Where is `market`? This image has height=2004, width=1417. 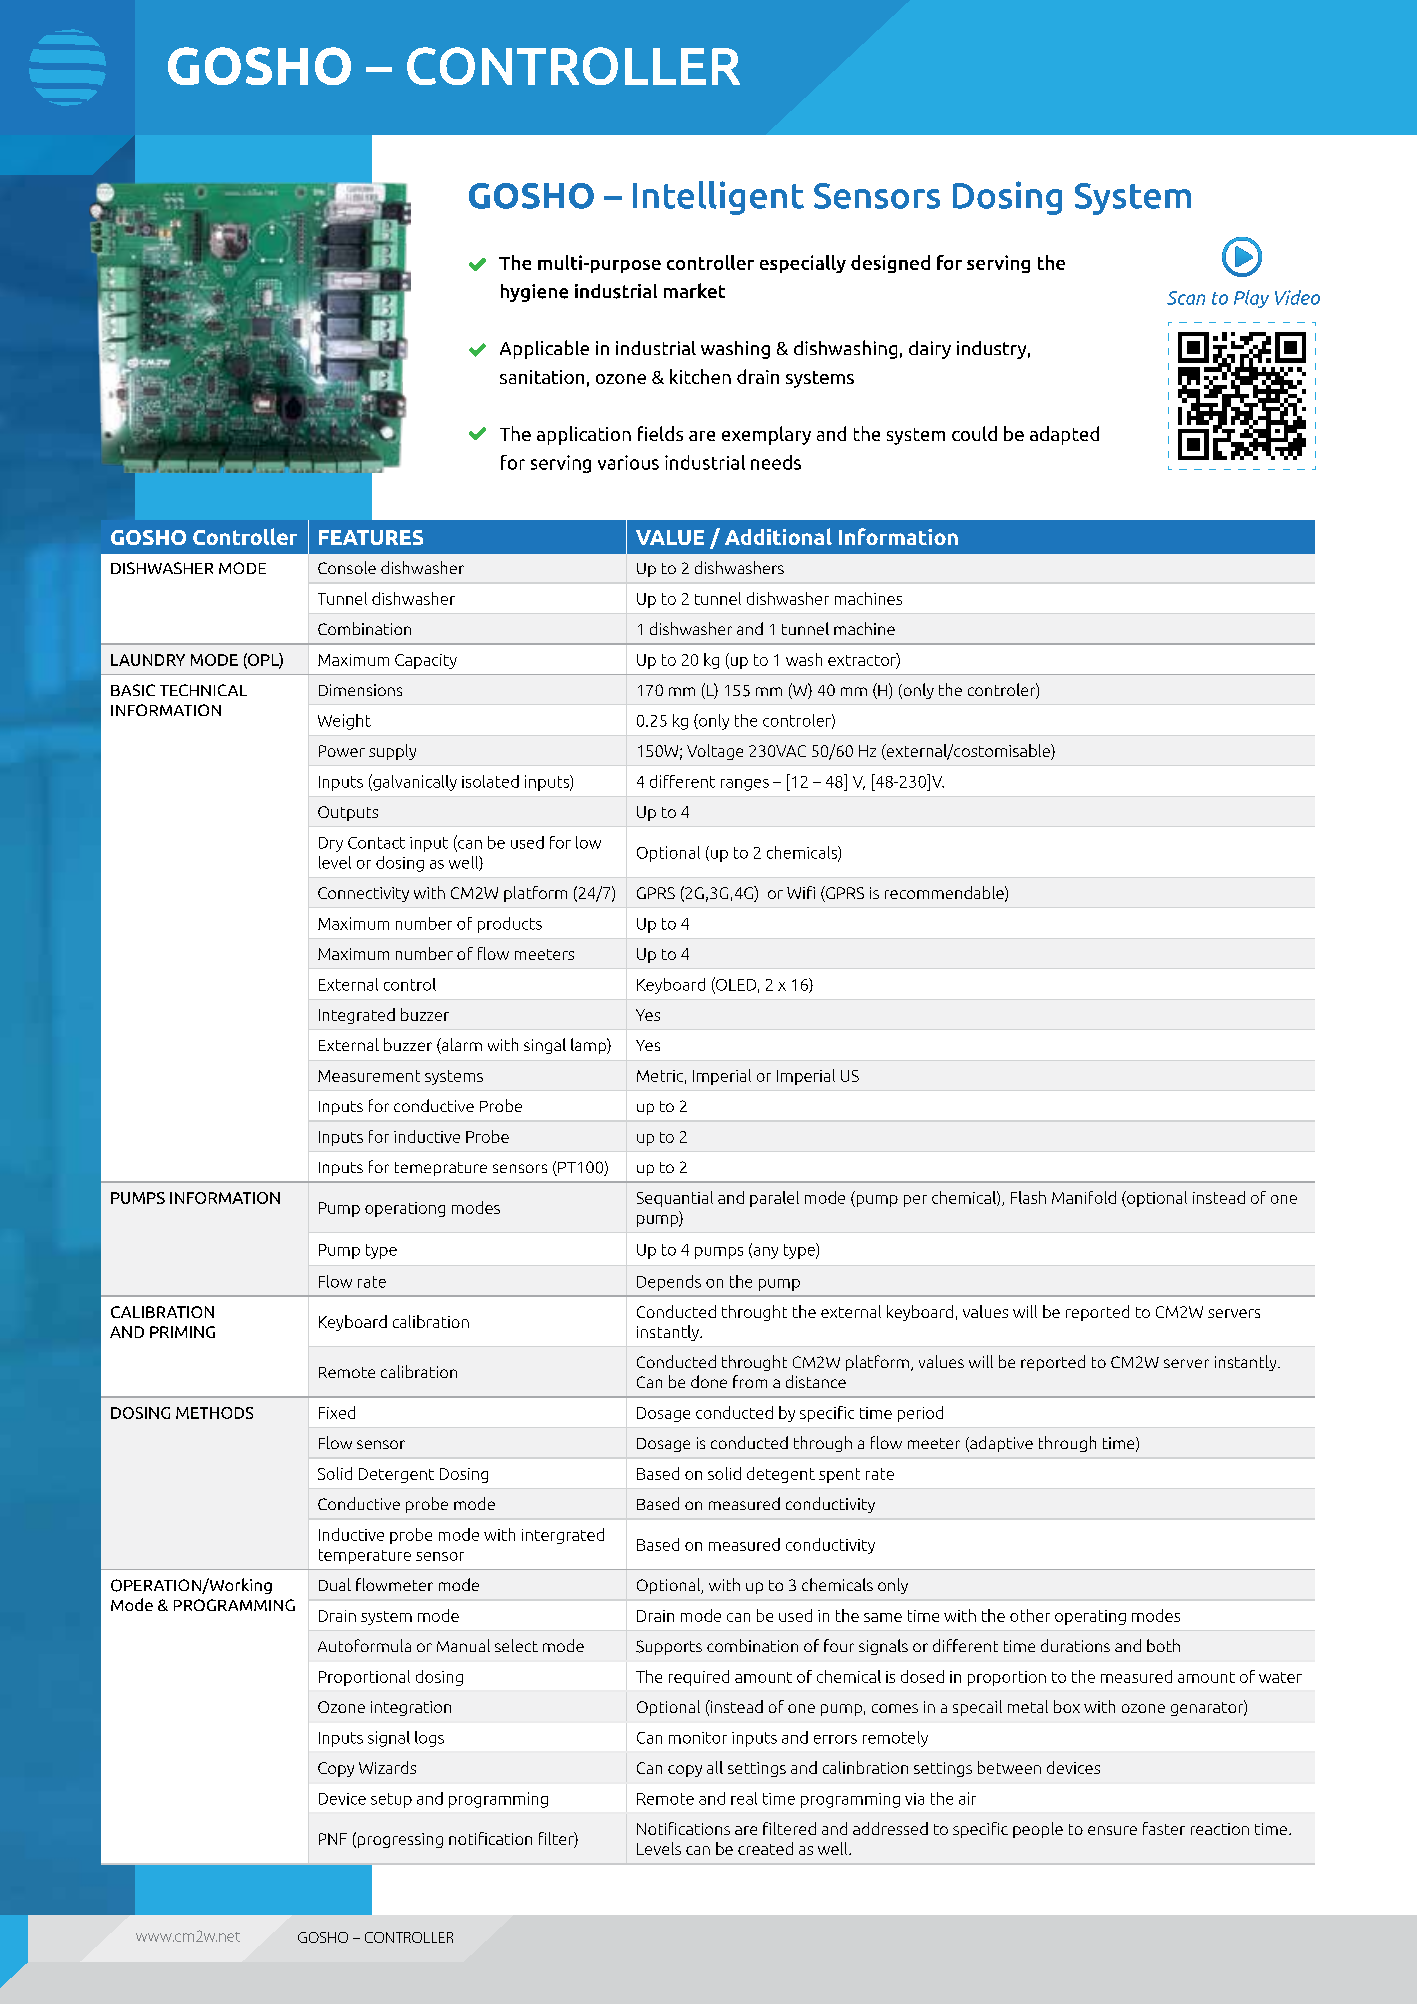
market is located at coordinates (694, 290).
